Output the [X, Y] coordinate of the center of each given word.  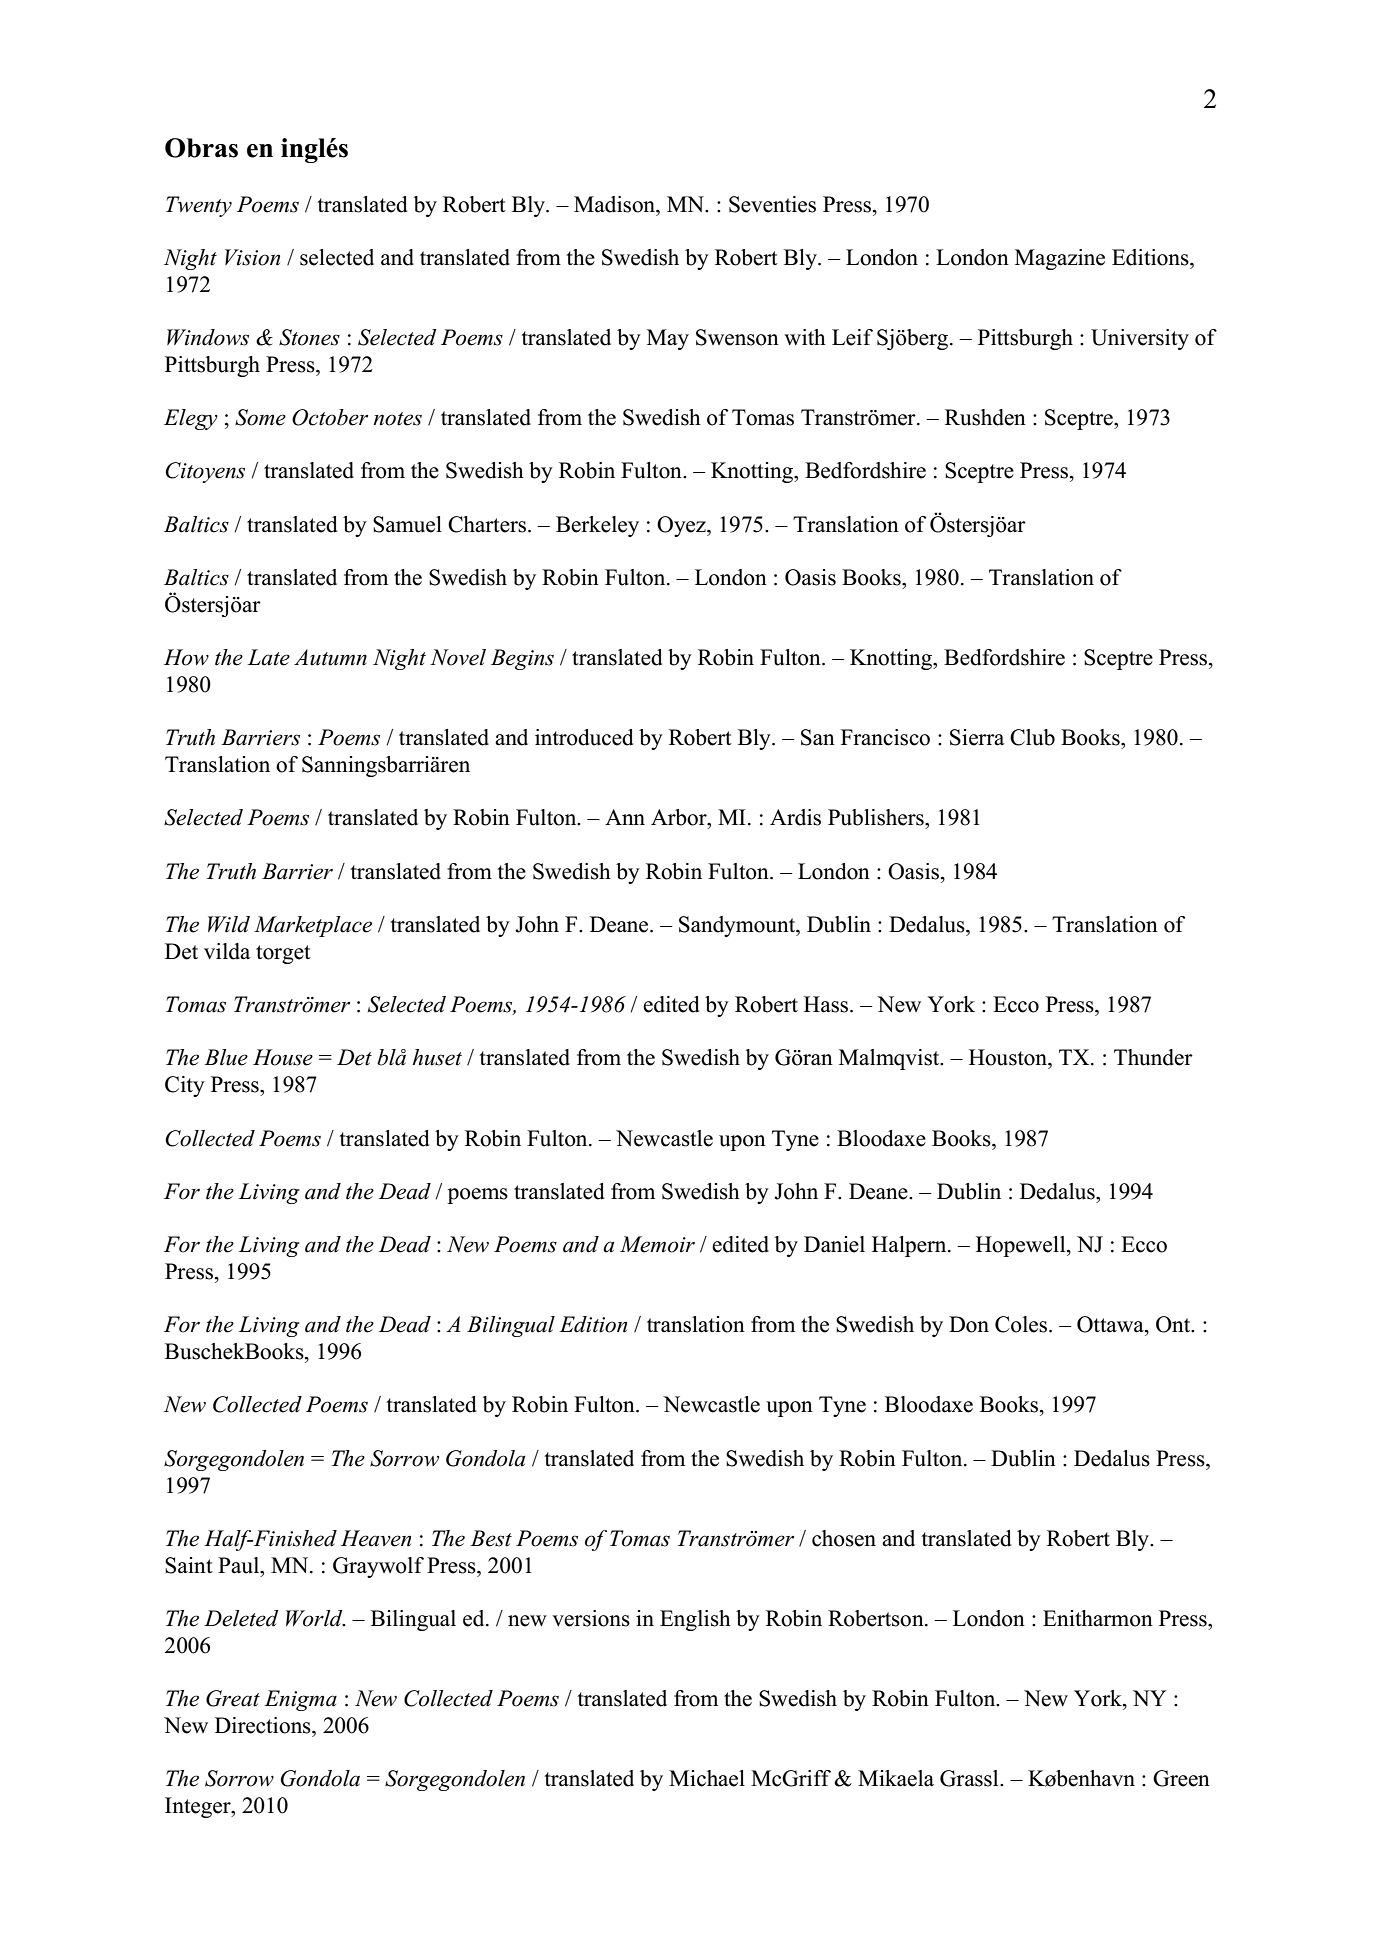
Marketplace [313, 926]
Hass [827, 1004]
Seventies [772, 204]
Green [1181, 1778]
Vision [252, 257]
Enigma [300, 1700]
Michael [707, 1778]
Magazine [1060, 259]
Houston [1009, 1057]
